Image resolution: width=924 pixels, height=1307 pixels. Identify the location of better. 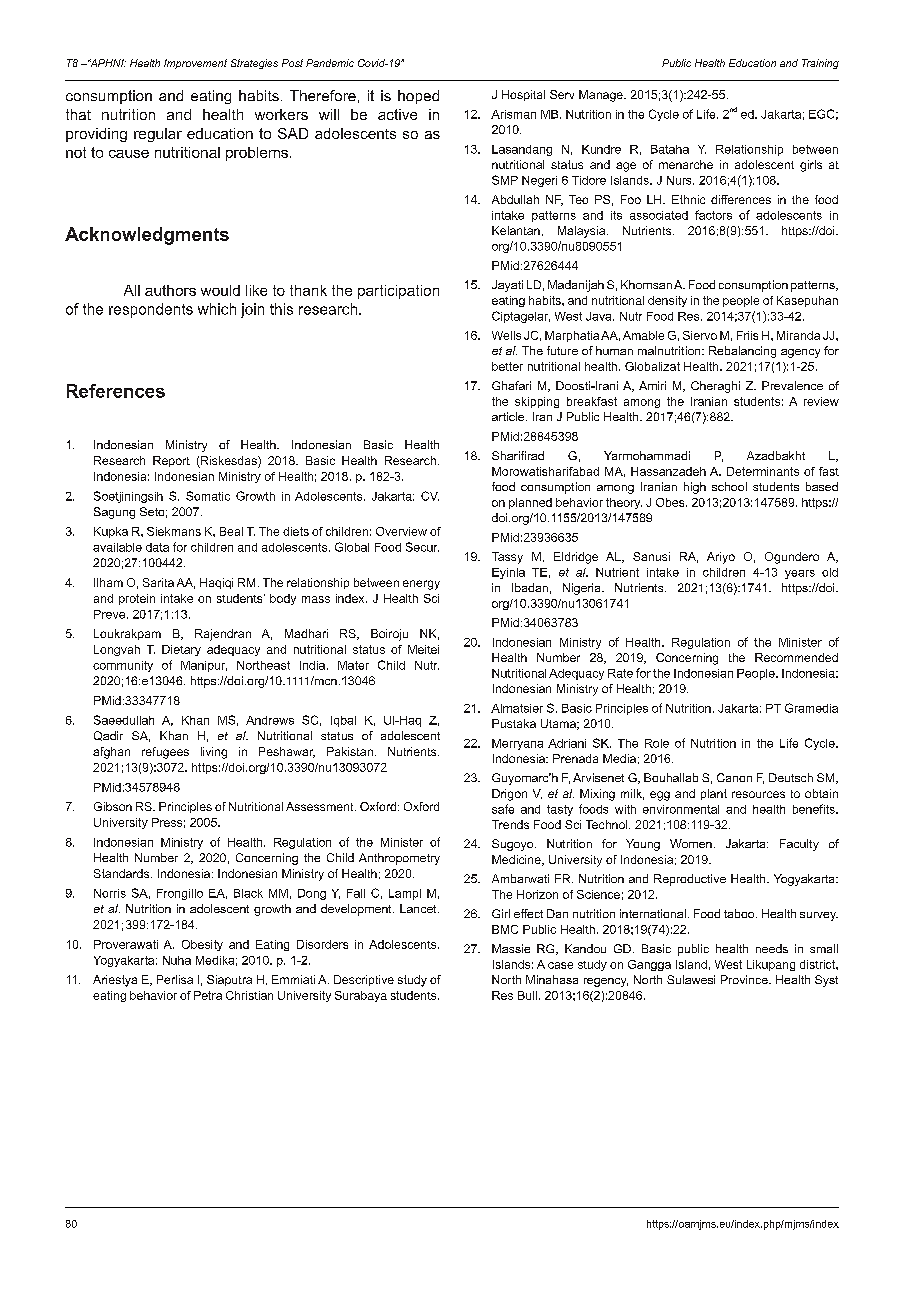
(507, 366).
